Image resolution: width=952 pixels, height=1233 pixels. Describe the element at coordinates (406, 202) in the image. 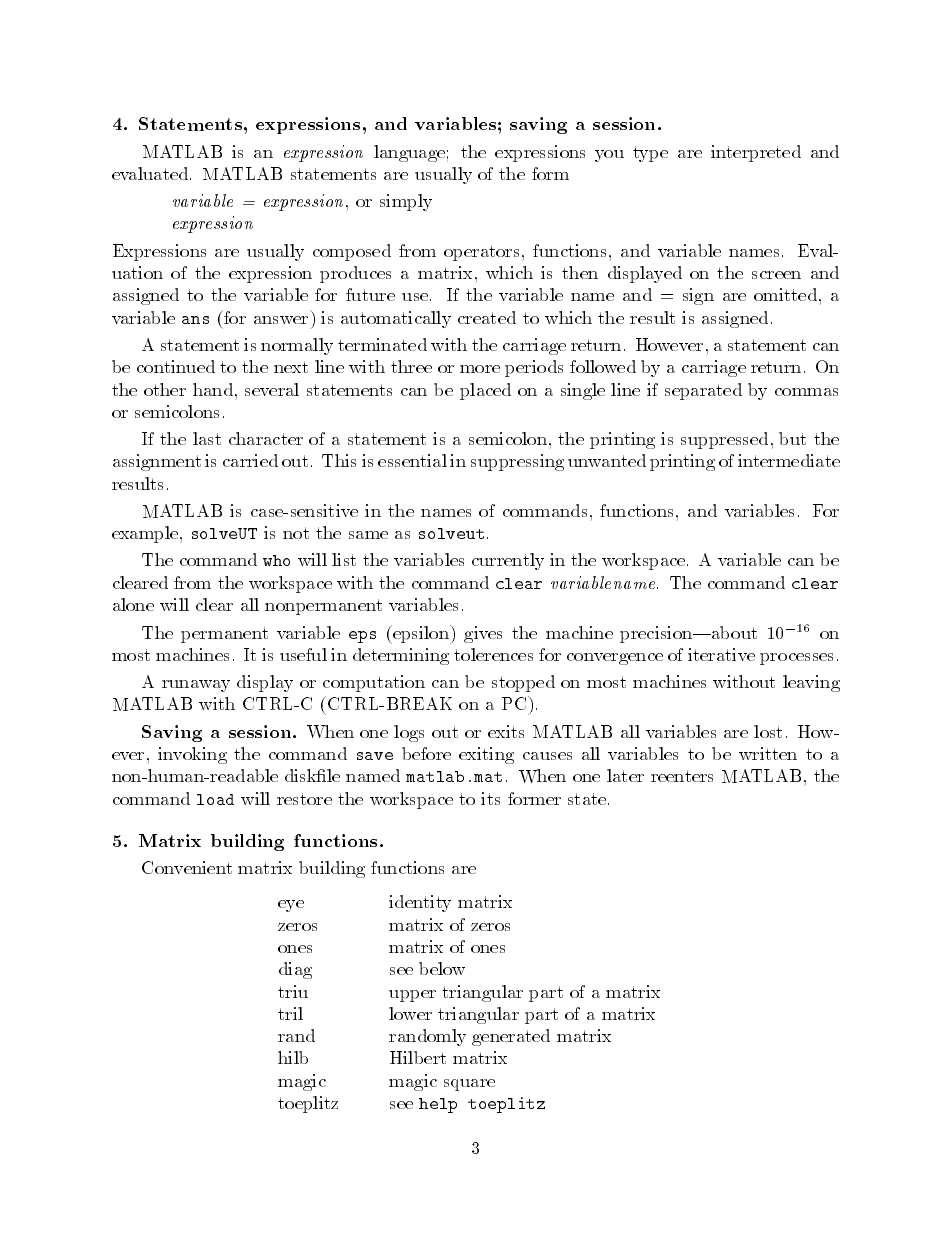

I see `simply` at that location.
